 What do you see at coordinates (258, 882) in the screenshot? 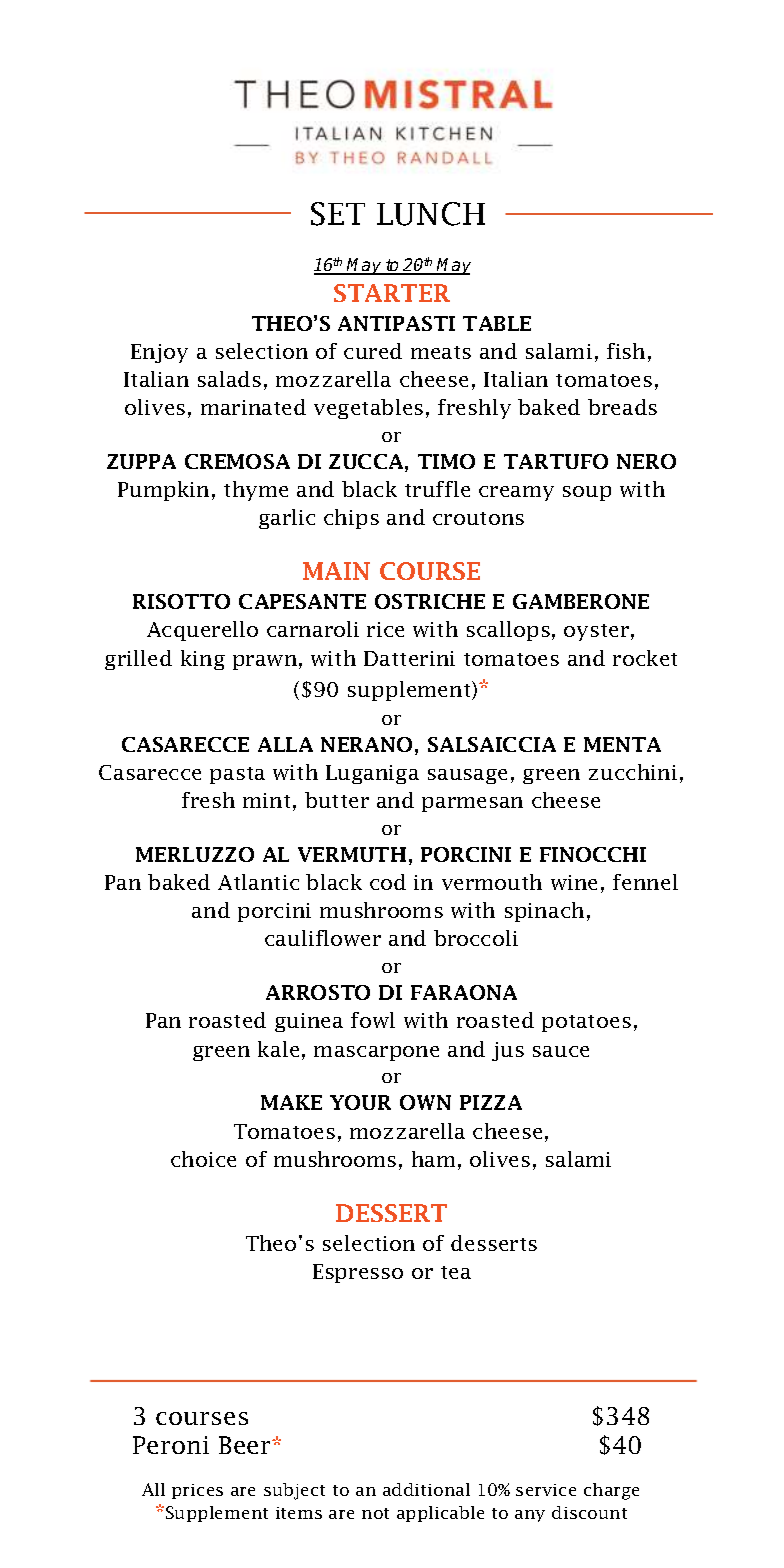
I see `Atlantic` at bounding box center [258, 882].
